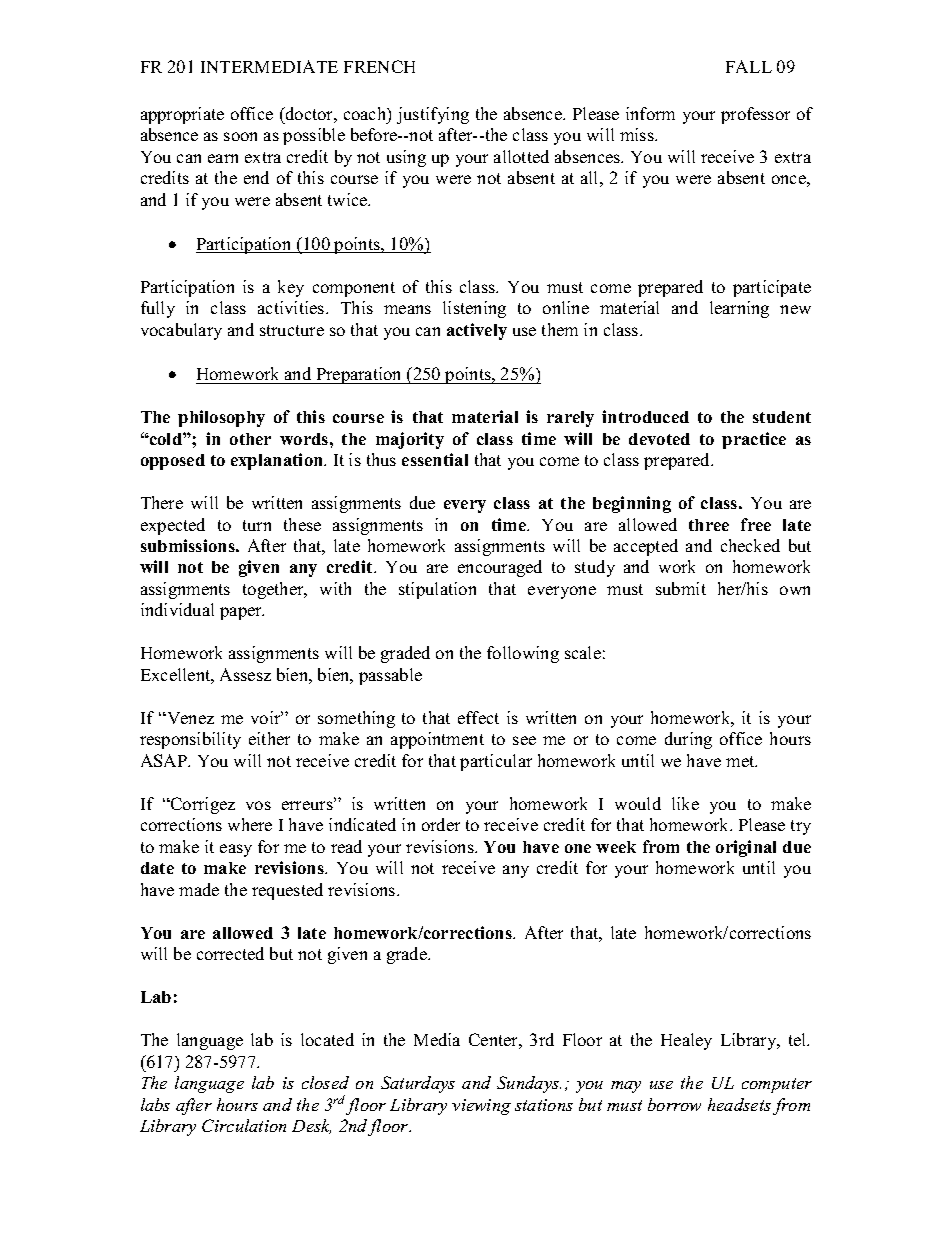  Describe the element at coordinates (746, 848) in the document. I see `original` at that location.
